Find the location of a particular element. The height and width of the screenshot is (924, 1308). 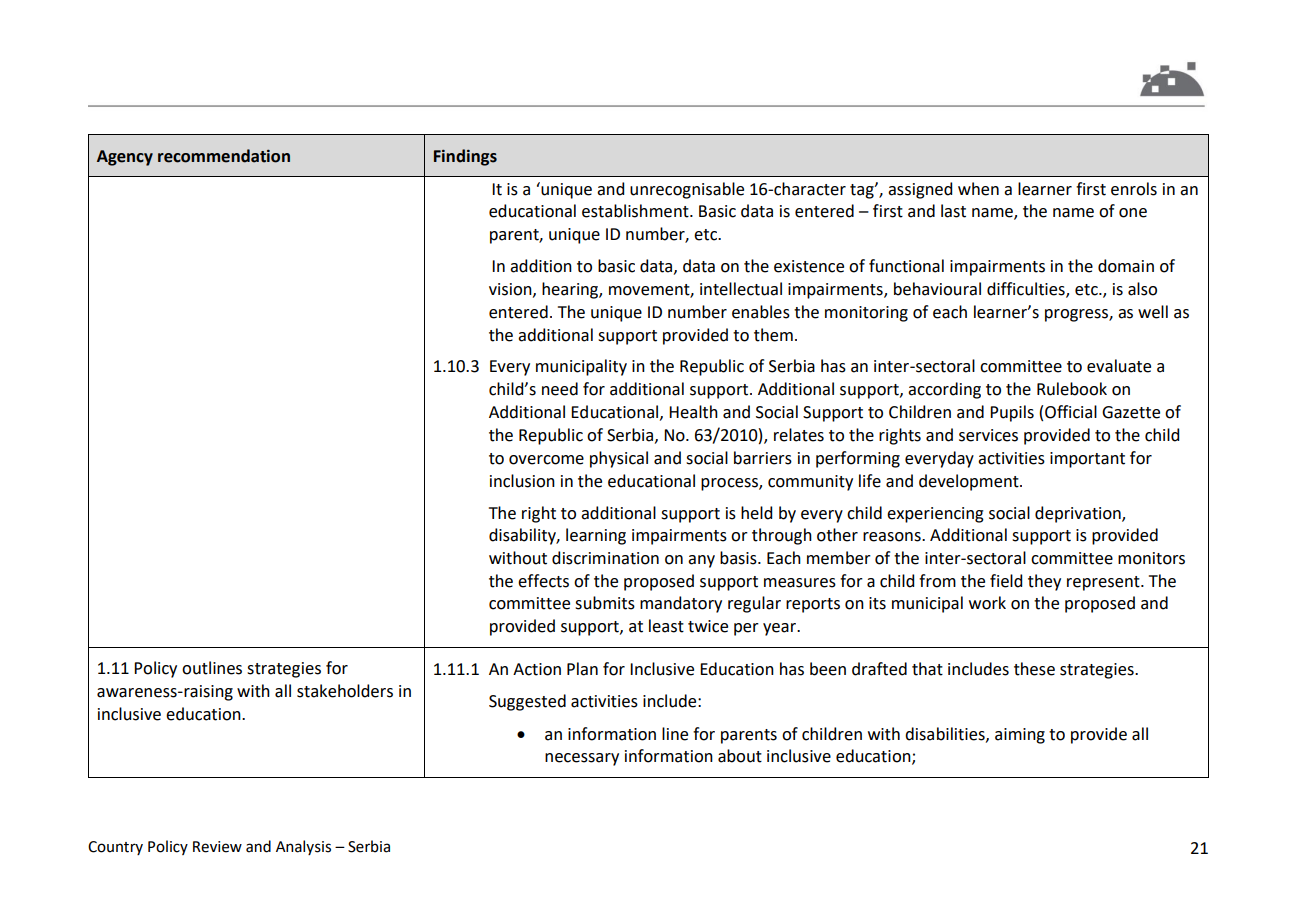

aiming is located at coordinates (1020, 736).
